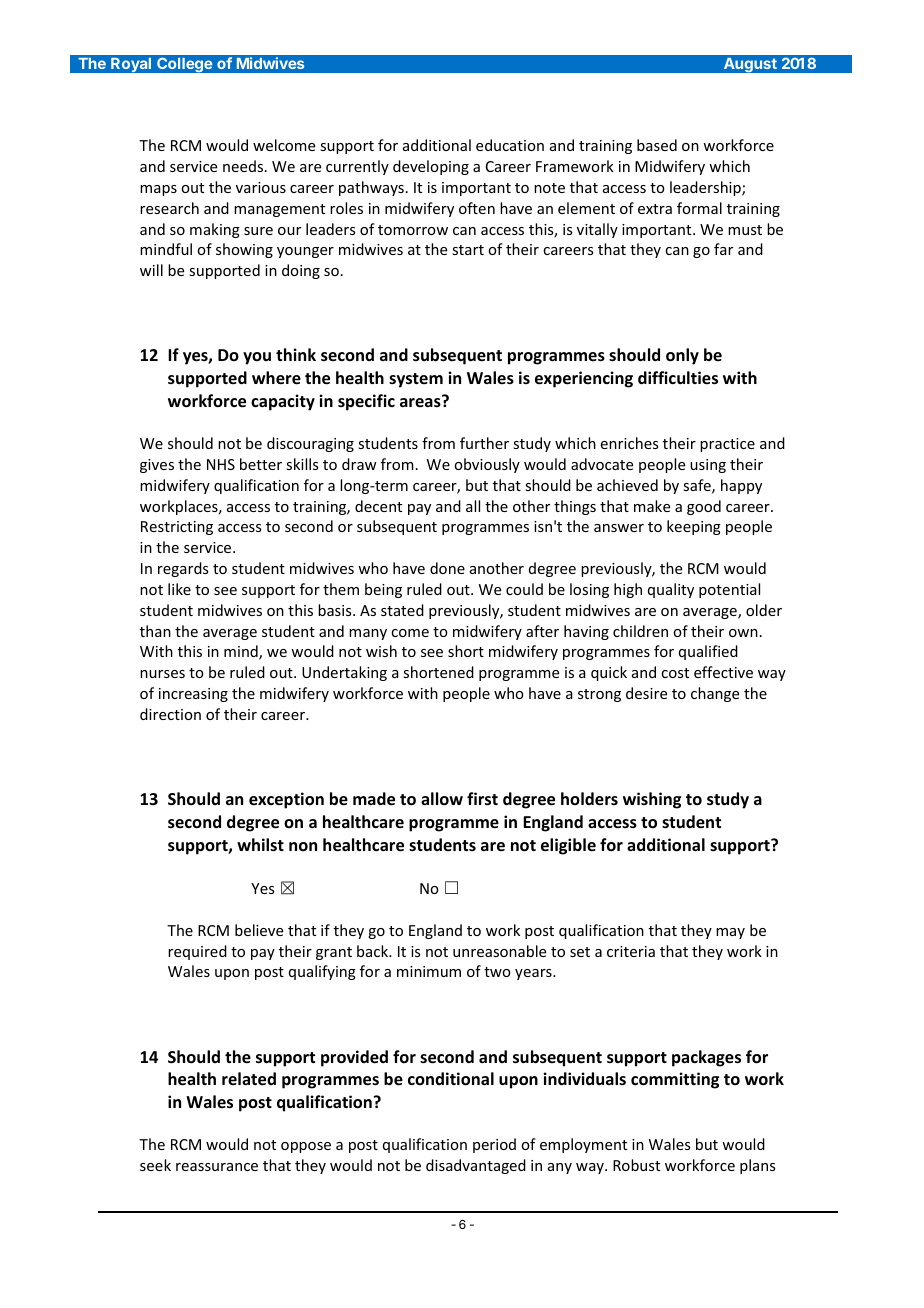 Image resolution: width=924 pixels, height=1308 pixels. Describe the element at coordinates (221, 464) in the screenshot. I see `NHS` at that location.
